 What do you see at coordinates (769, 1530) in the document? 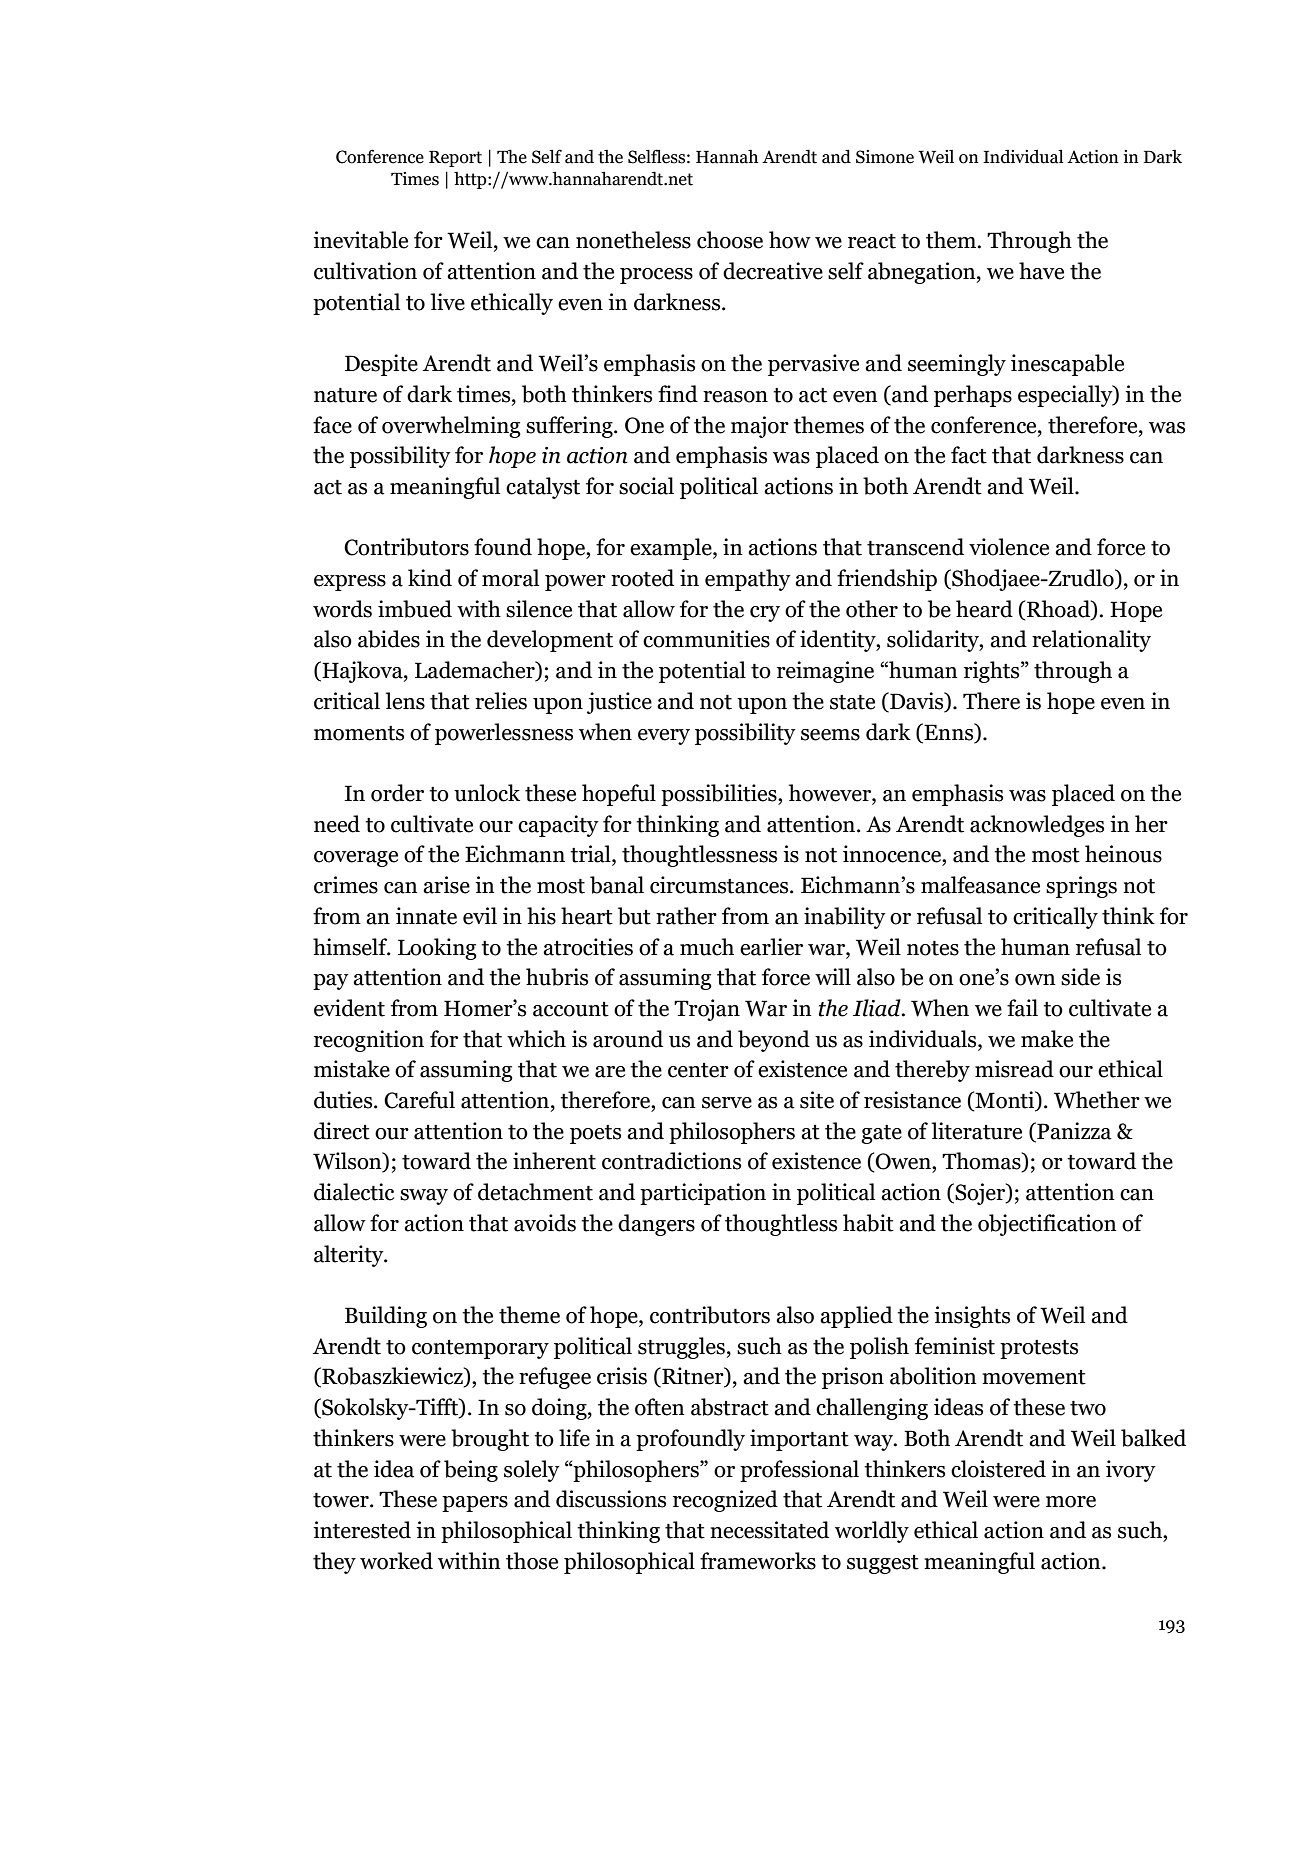
I see `necessitated` at bounding box center [769, 1530].
